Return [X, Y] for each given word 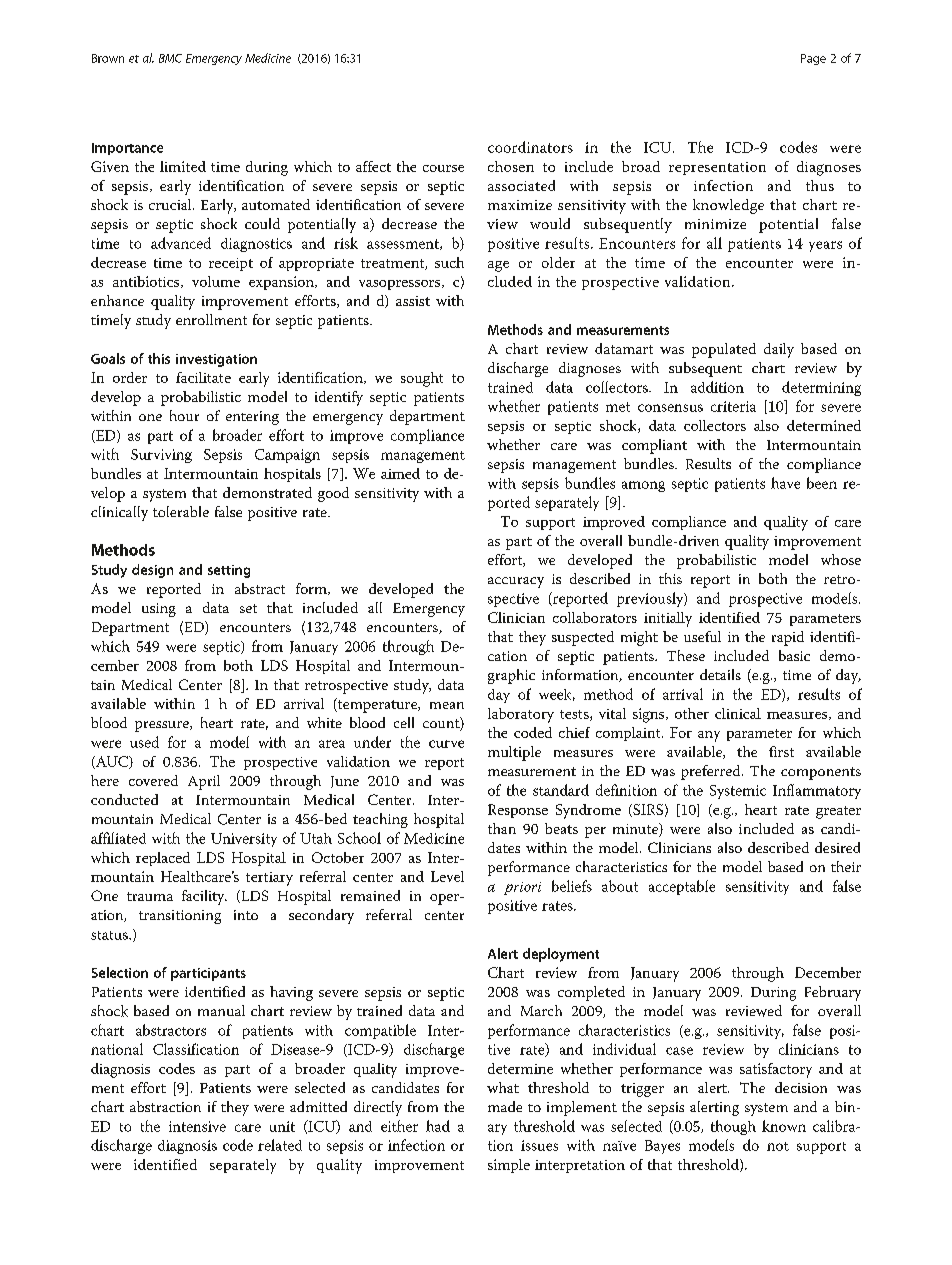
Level [447, 876]
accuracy [516, 582]
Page [813, 59]
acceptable [682, 887]
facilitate [203, 377]
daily [779, 350]
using [159, 610]
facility [204, 897]
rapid [788, 638]
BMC [170, 58]
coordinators [530, 147]
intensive [197, 1126]
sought [422, 379]
